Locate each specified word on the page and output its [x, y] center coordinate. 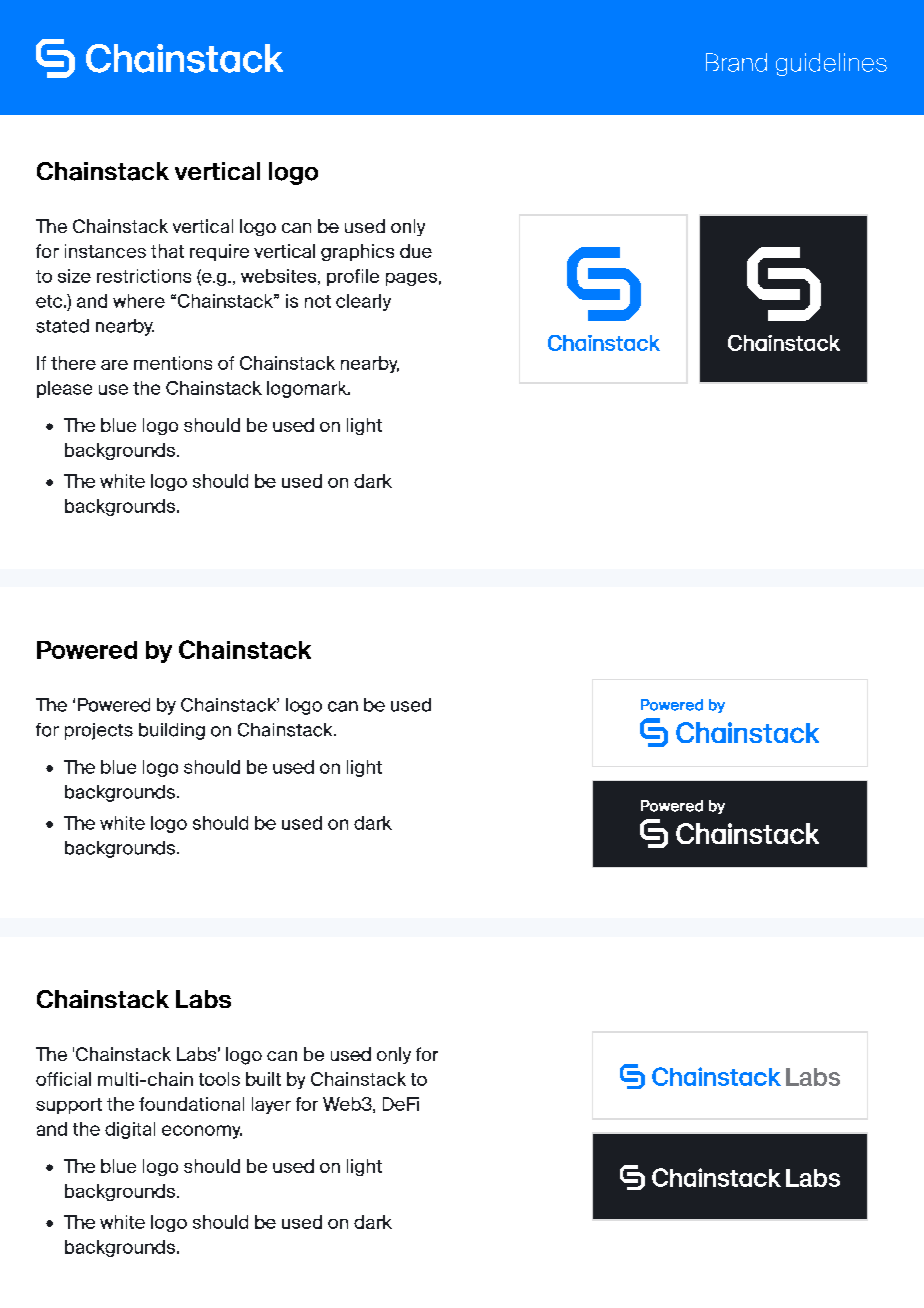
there [73, 363]
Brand [736, 62]
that [167, 251]
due [416, 251]
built [263, 1079]
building [172, 731]
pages [411, 279]
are [114, 365]
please [64, 389]
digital [130, 1130]
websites [280, 277]
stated [62, 326]
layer [271, 1105]
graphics [357, 252]
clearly [363, 302]
